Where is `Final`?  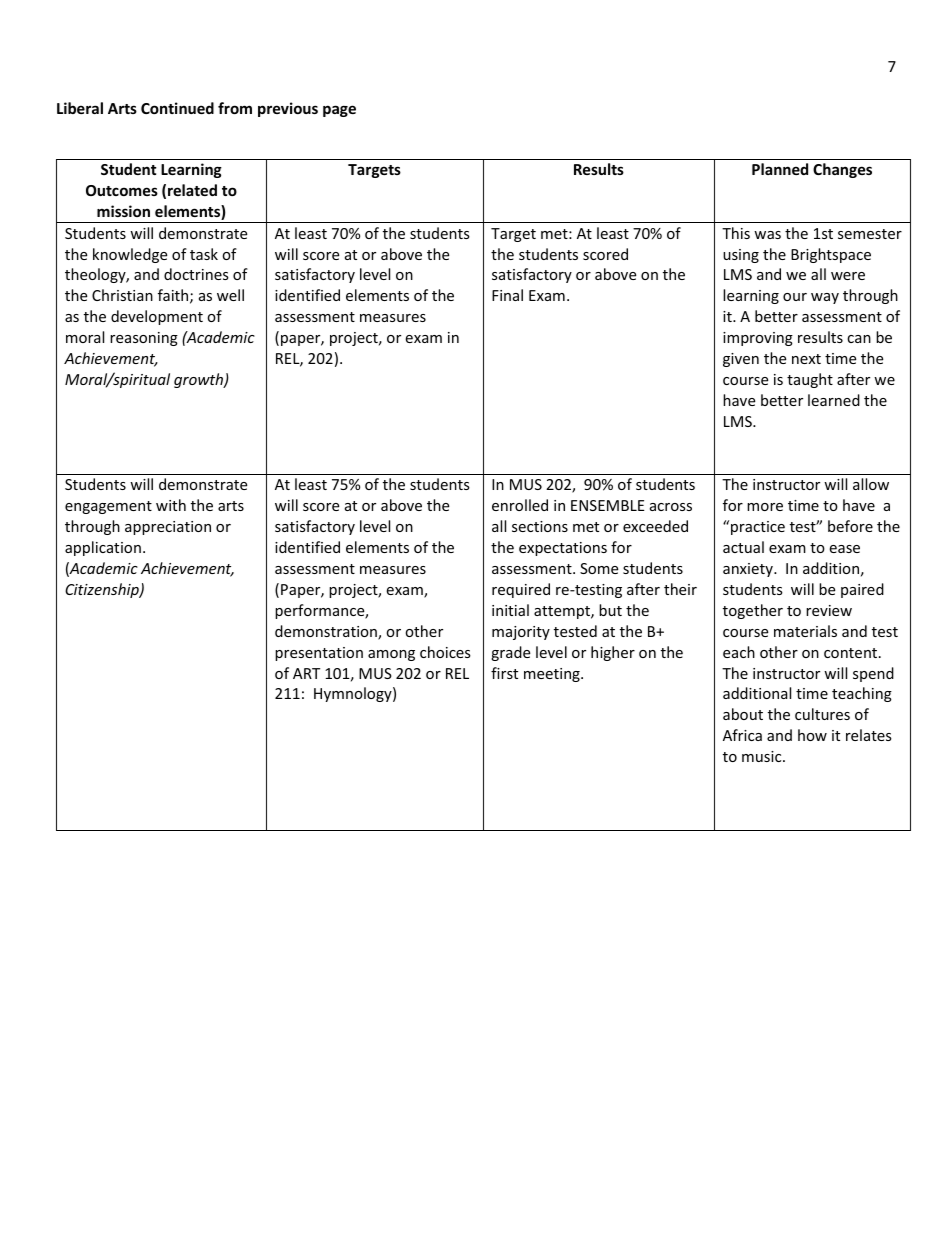
Final is located at coordinates (507, 295).
